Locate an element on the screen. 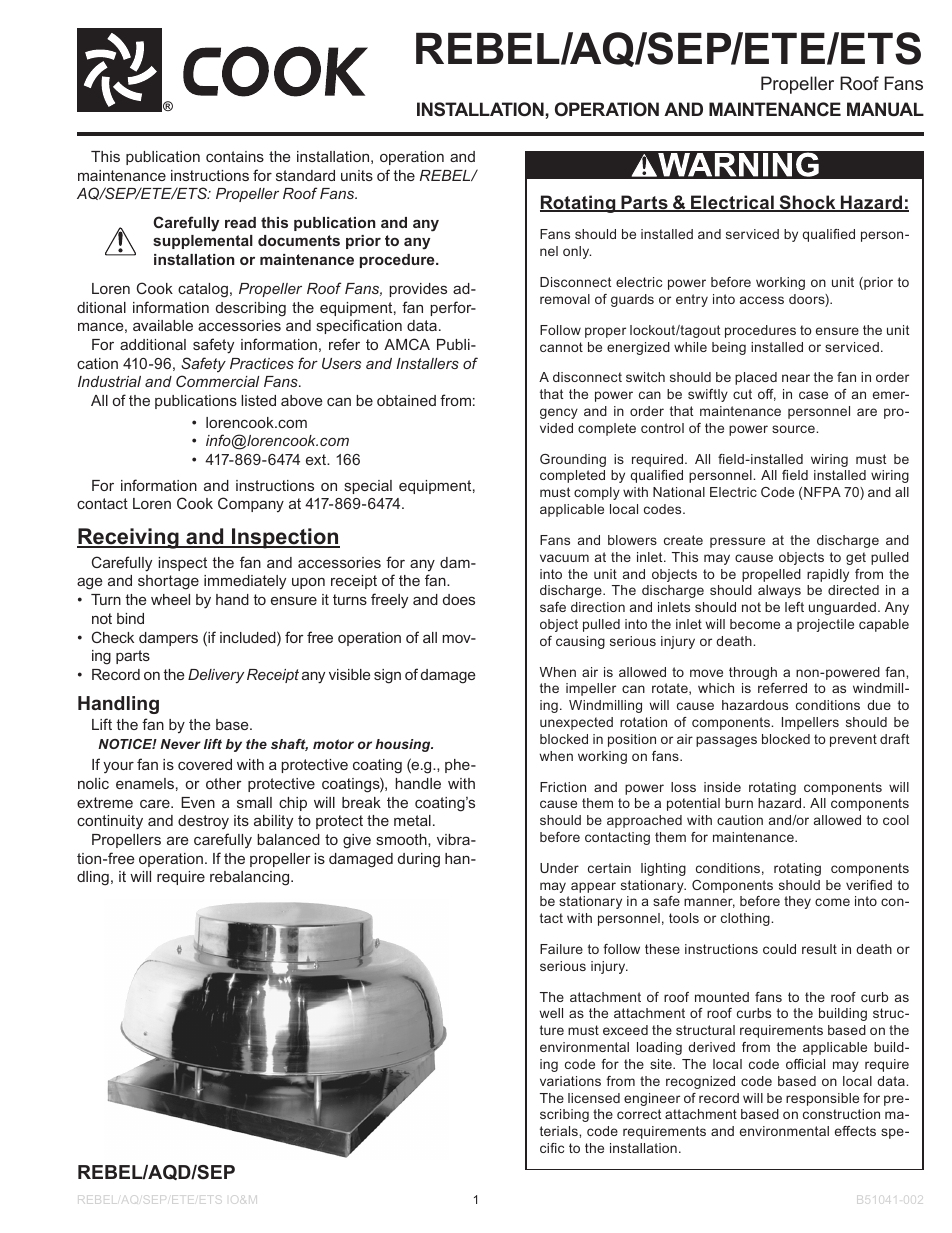 The width and height of the screenshot is (952, 1233). Under is located at coordinates (559, 868).
